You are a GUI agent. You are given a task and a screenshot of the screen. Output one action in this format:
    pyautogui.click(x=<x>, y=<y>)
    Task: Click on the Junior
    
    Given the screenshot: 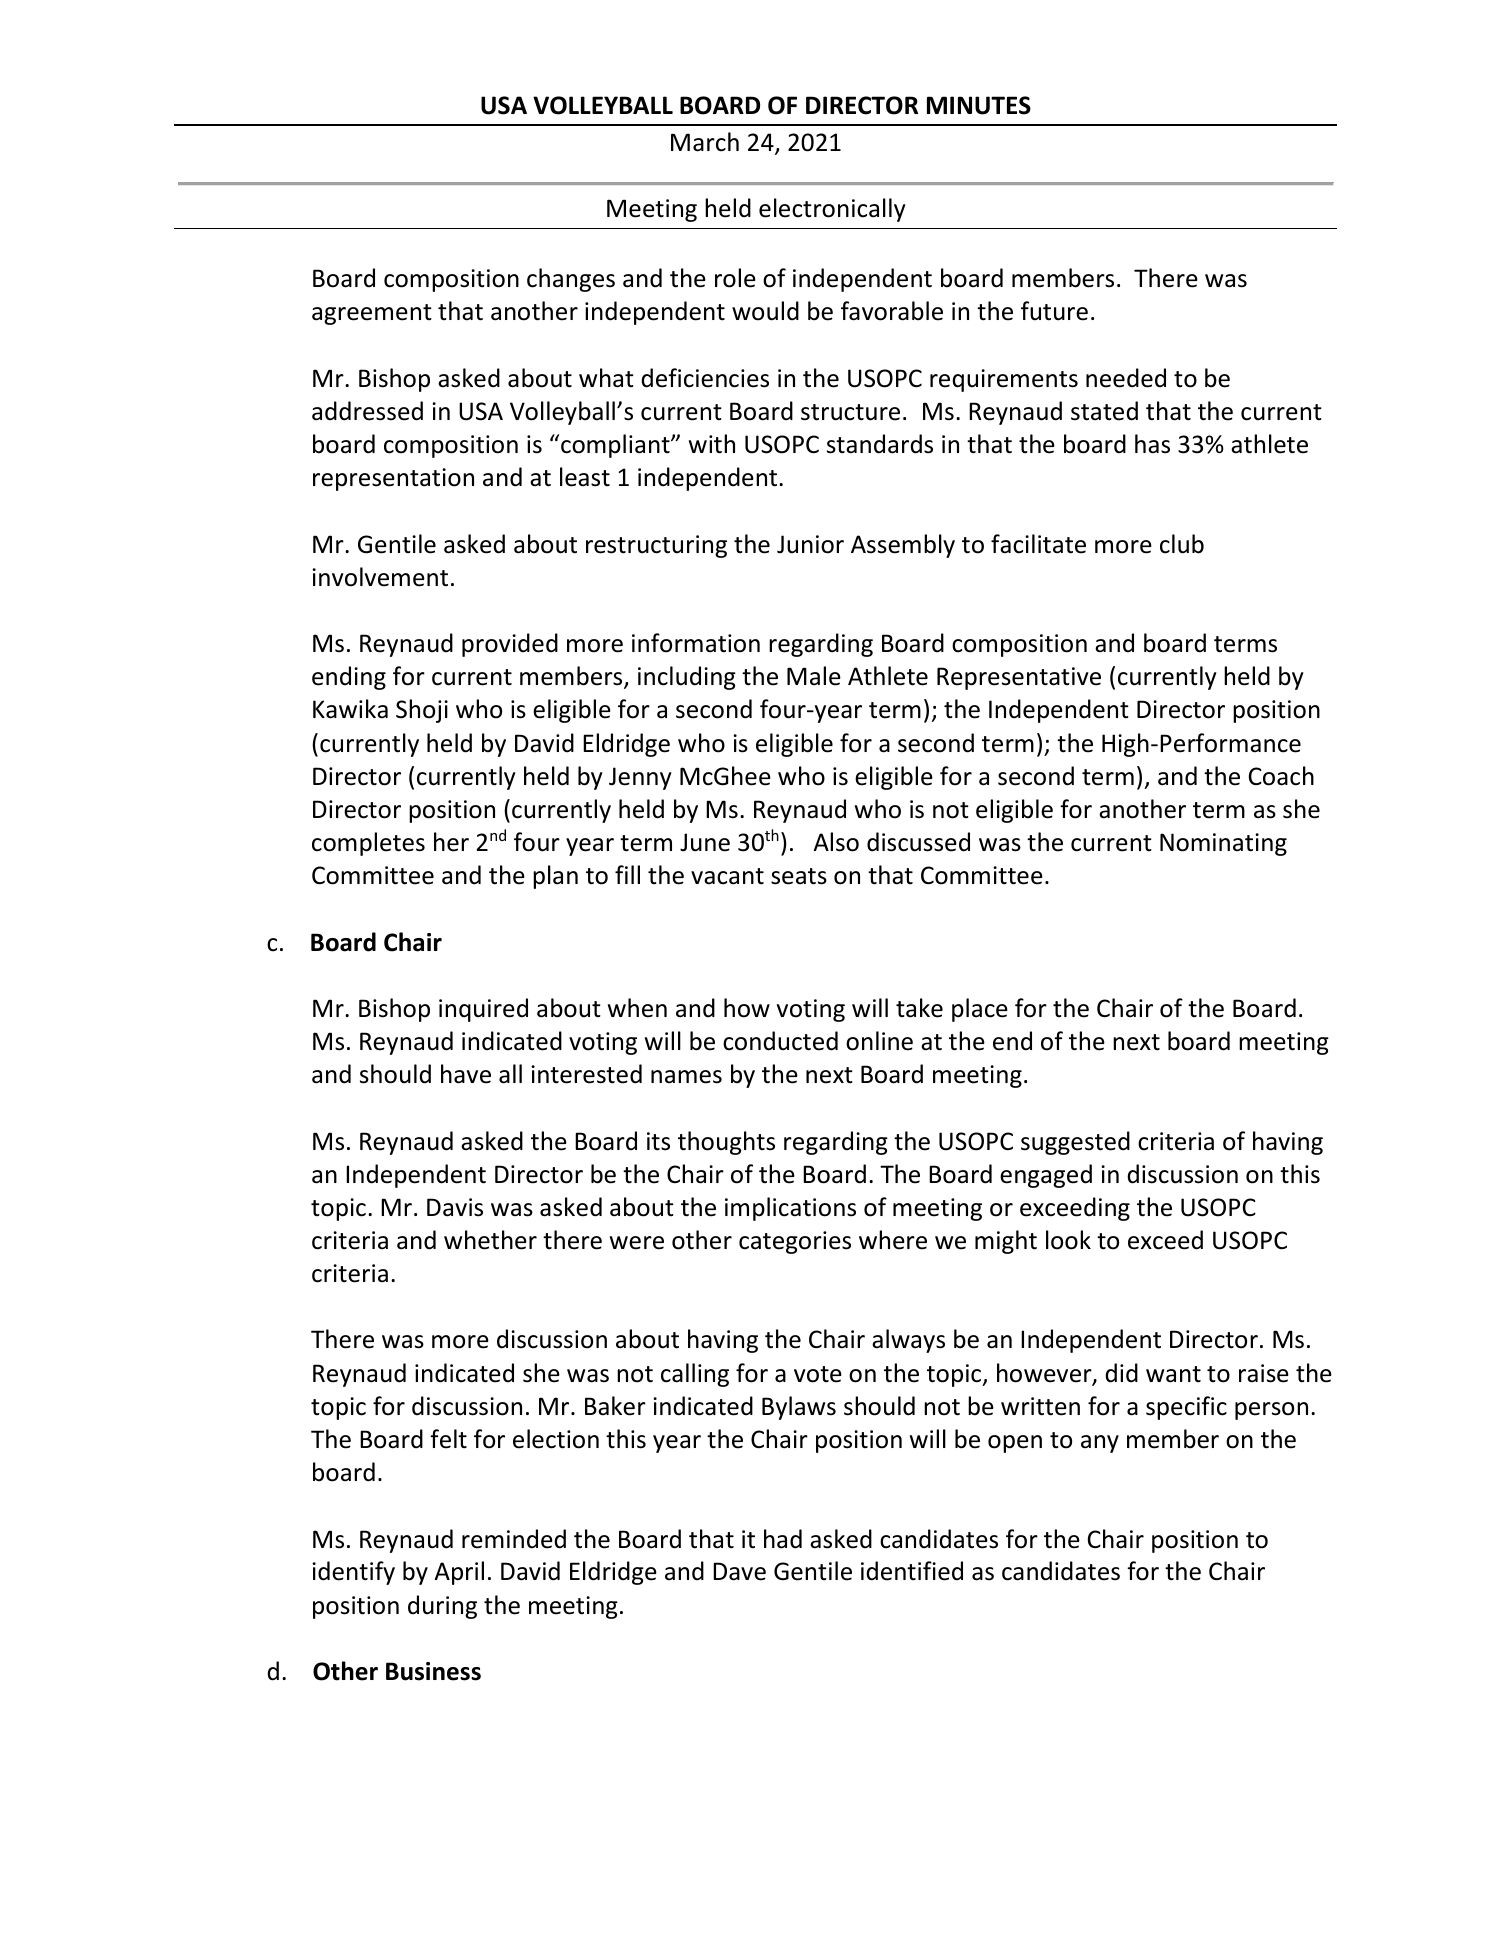 What is the action you would take?
    pyautogui.click(x=810, y=544)
